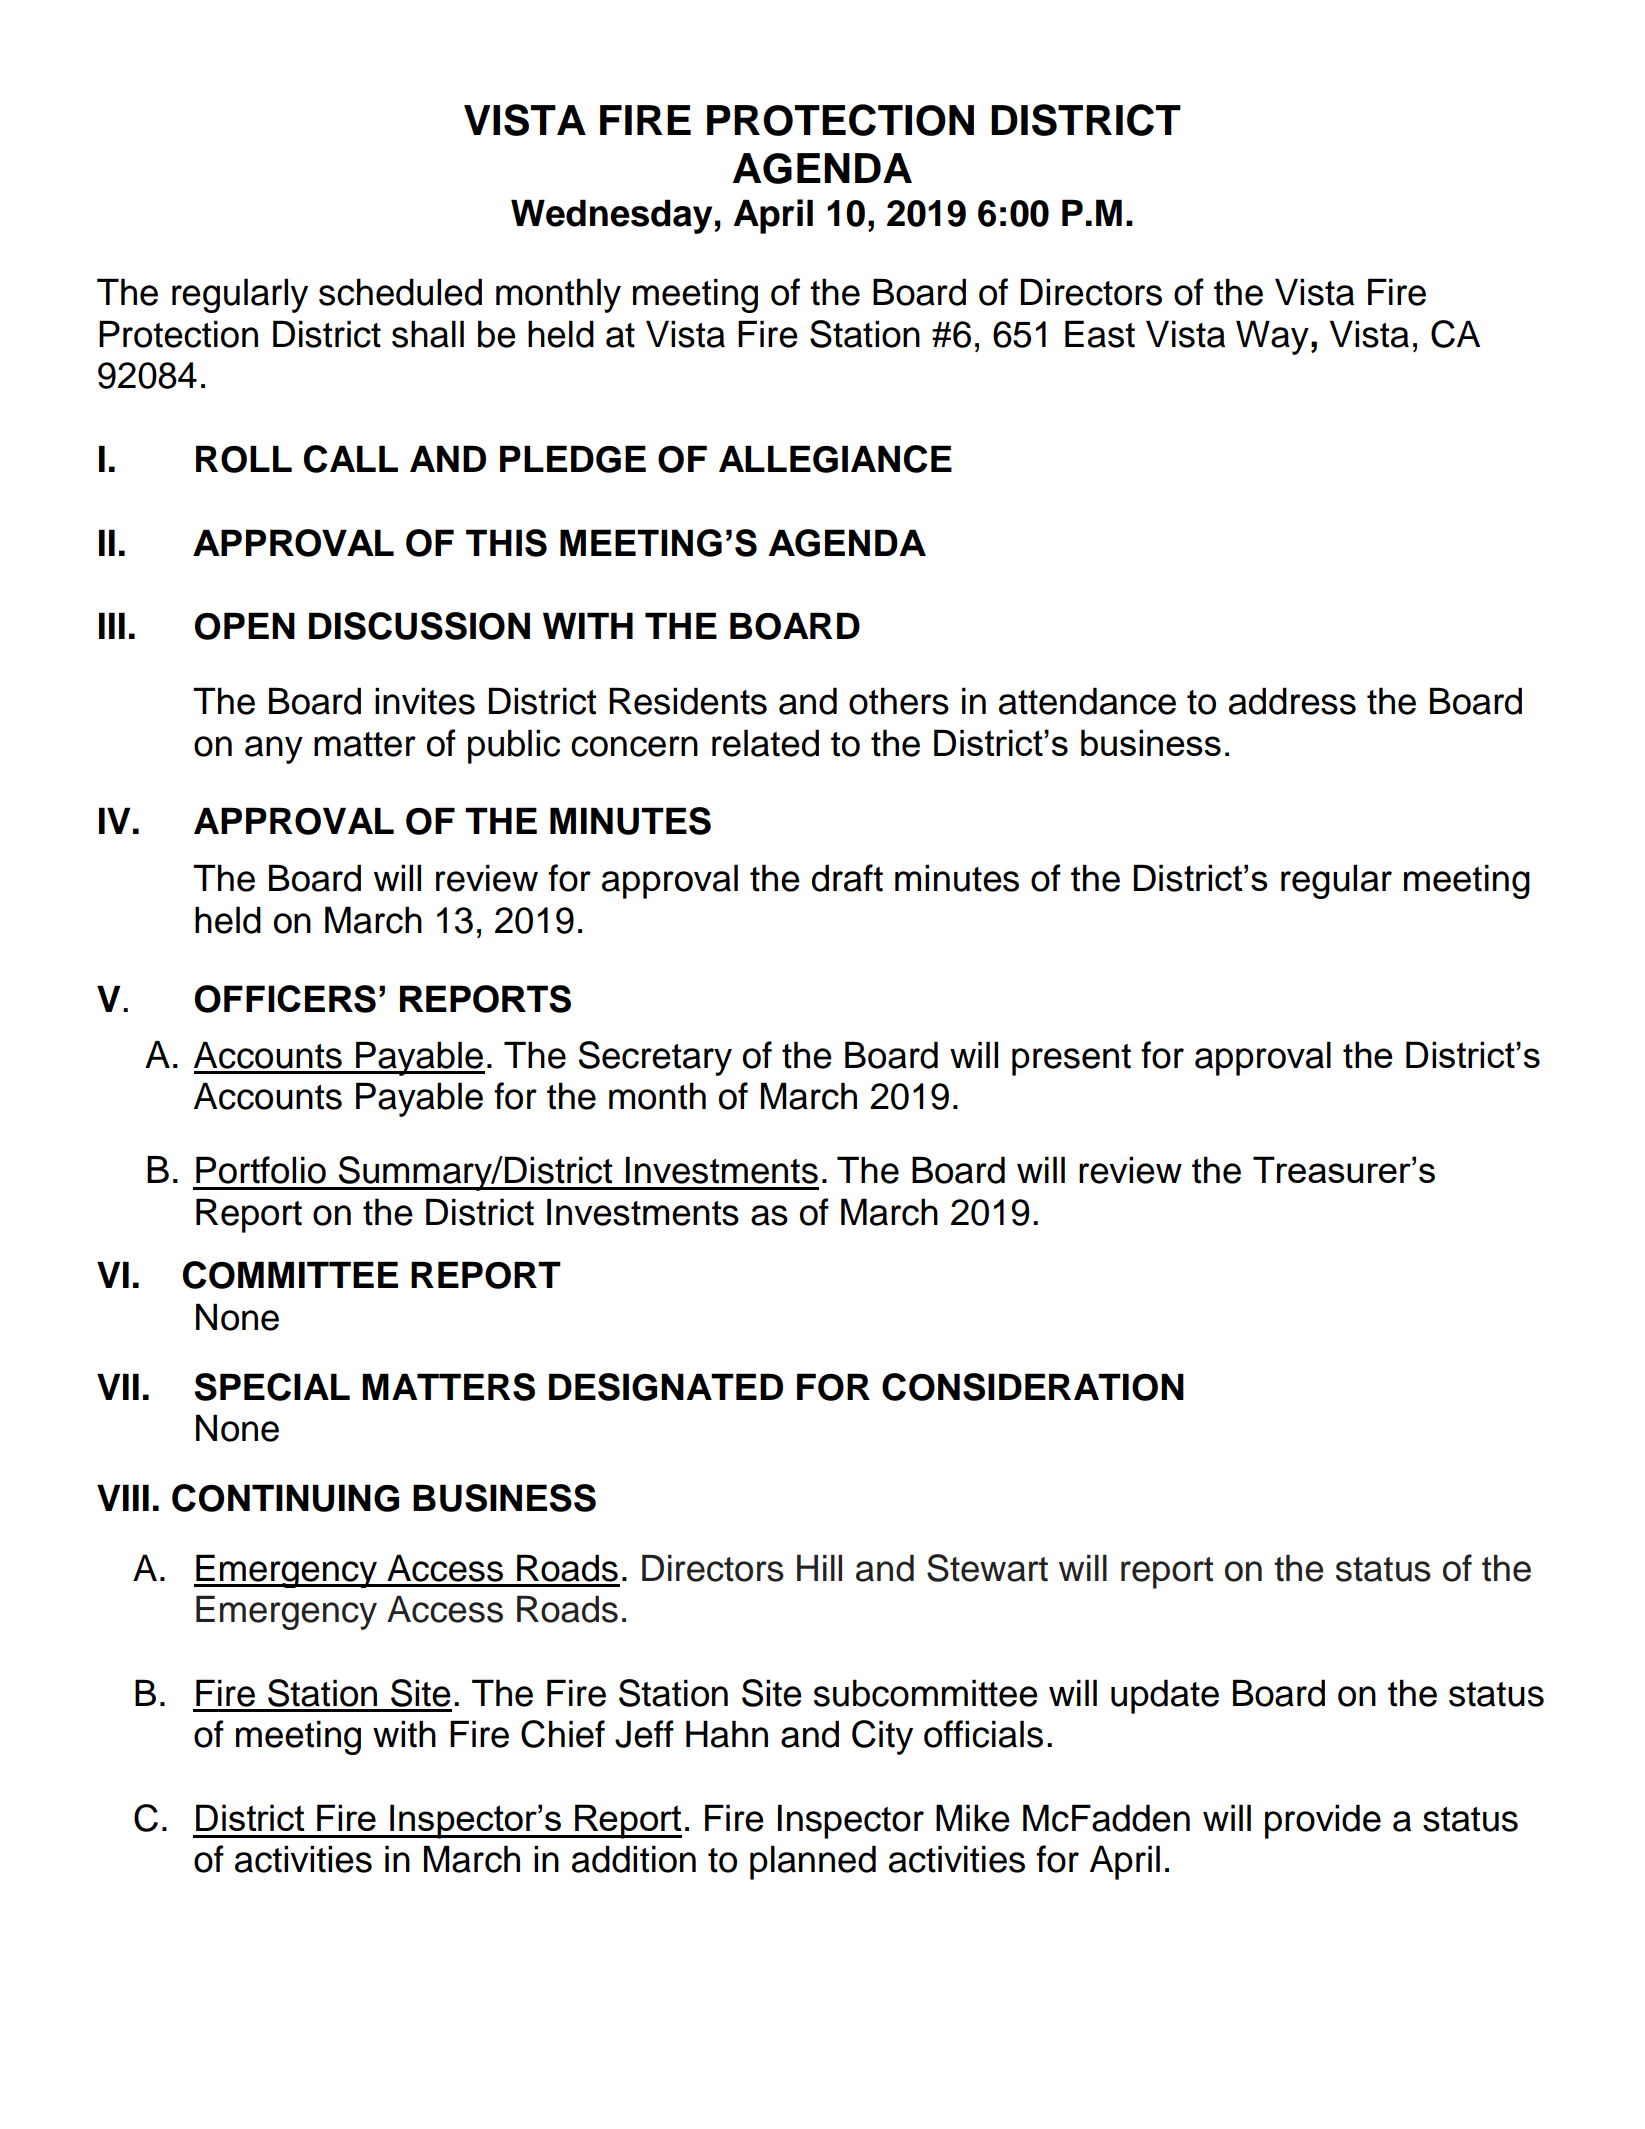  Describe the element at coordinates (563, 1734) in the page. I see `Chief` at that location.
